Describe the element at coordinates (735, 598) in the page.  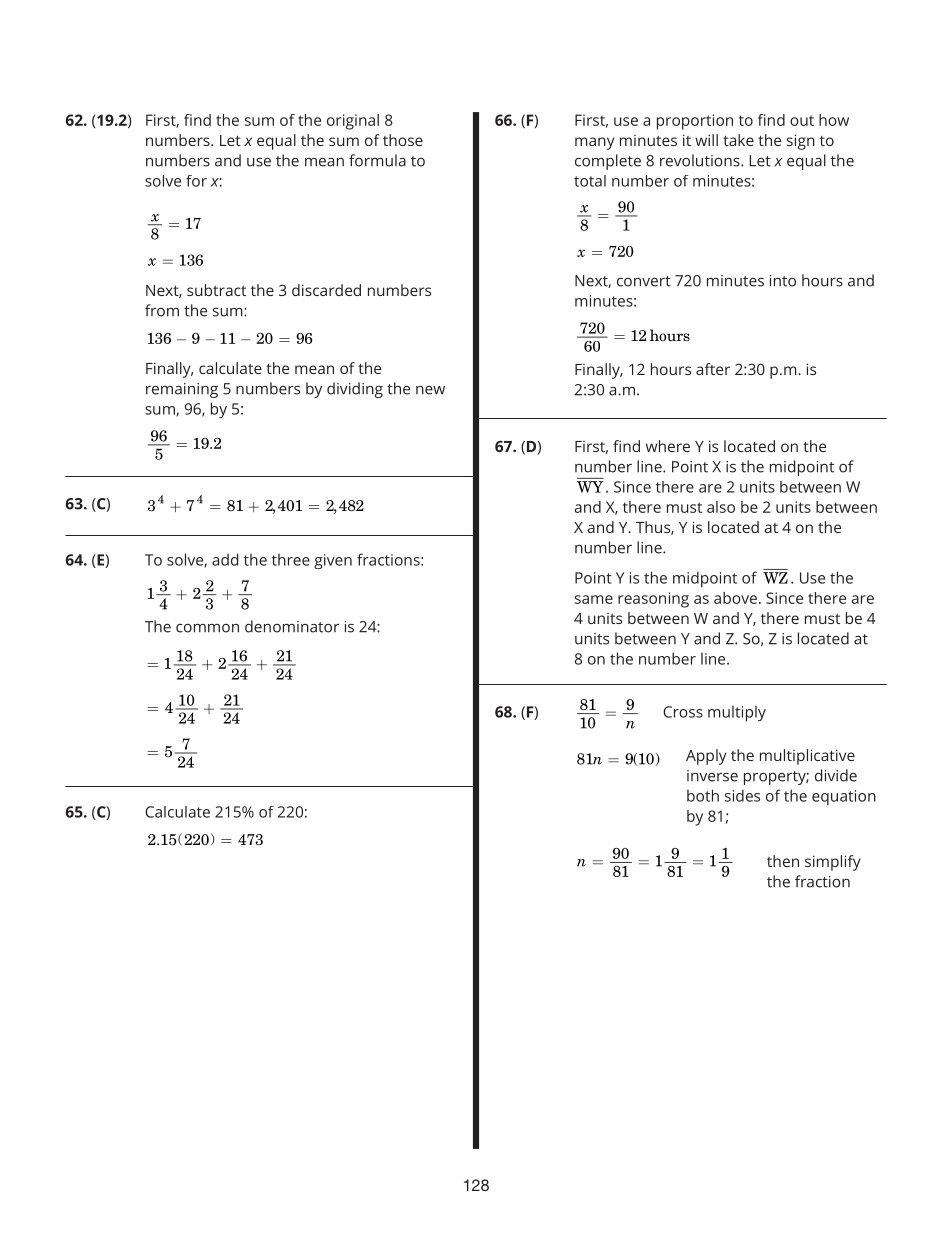
I see `above` at that location.
